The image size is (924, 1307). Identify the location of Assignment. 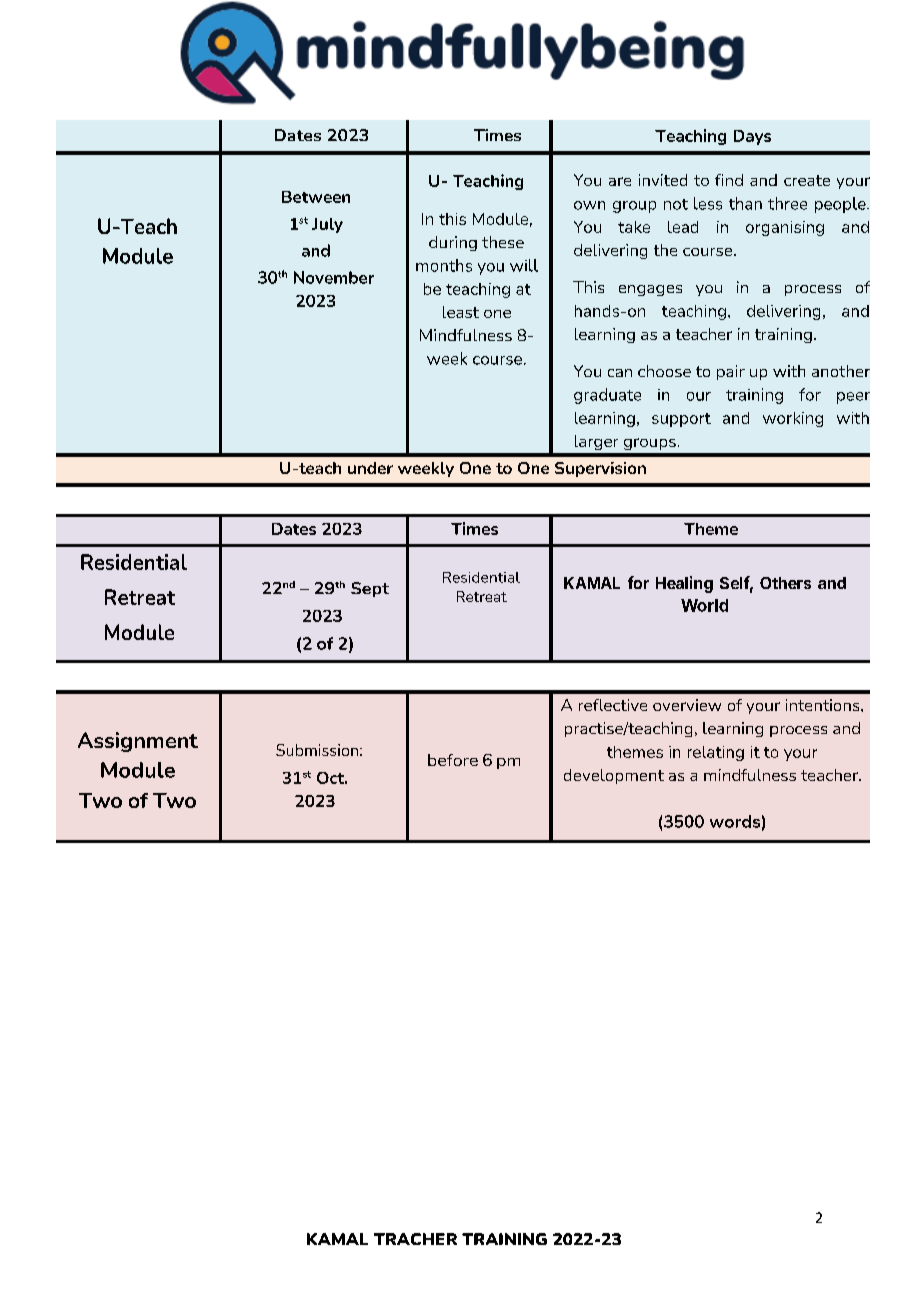
(138, 742).
